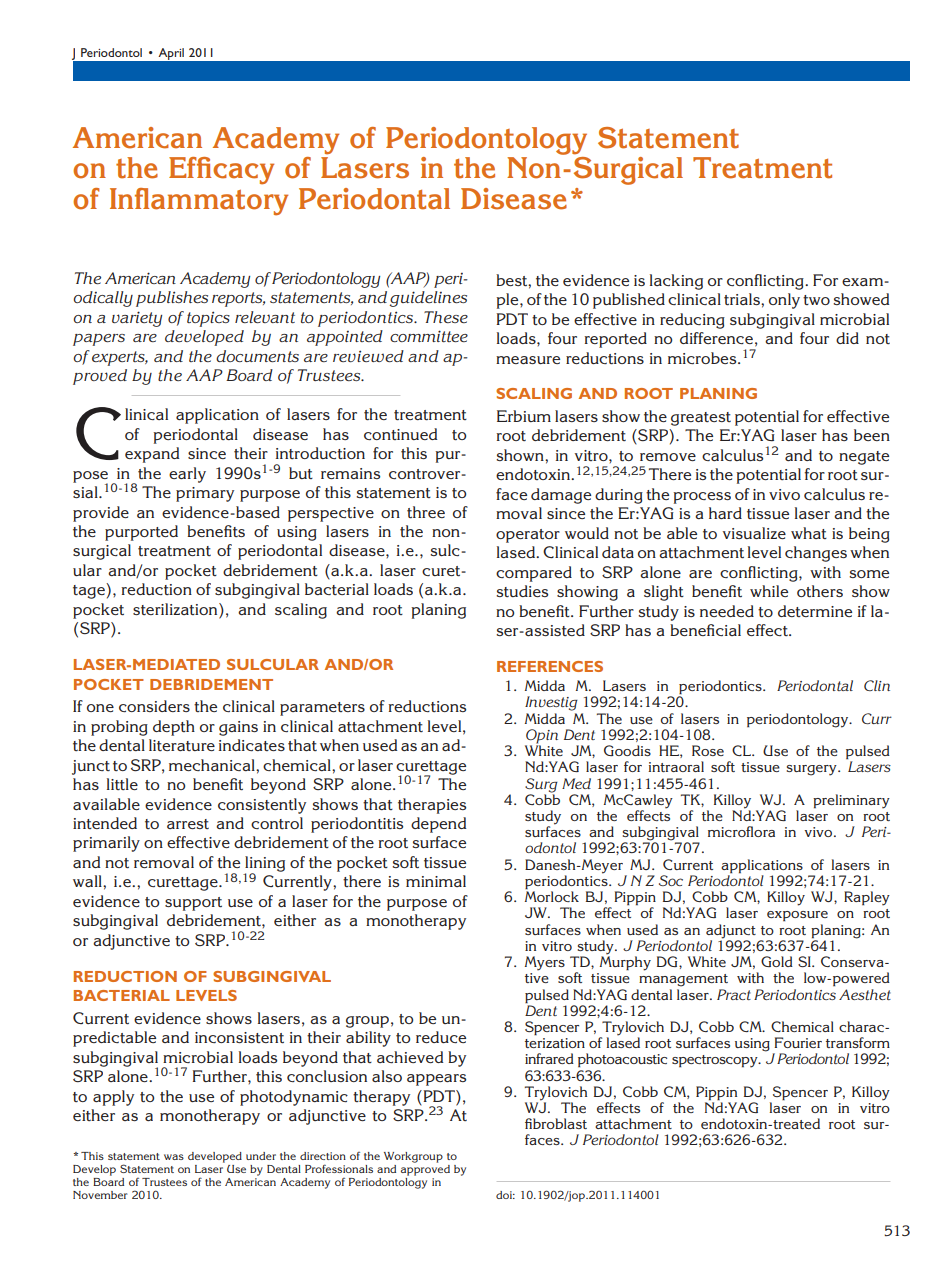 This screenshot has width=952, height=1275. Describe the element at coordinates (524, 416) in the screenshot. I see `Erbium` at that location.
